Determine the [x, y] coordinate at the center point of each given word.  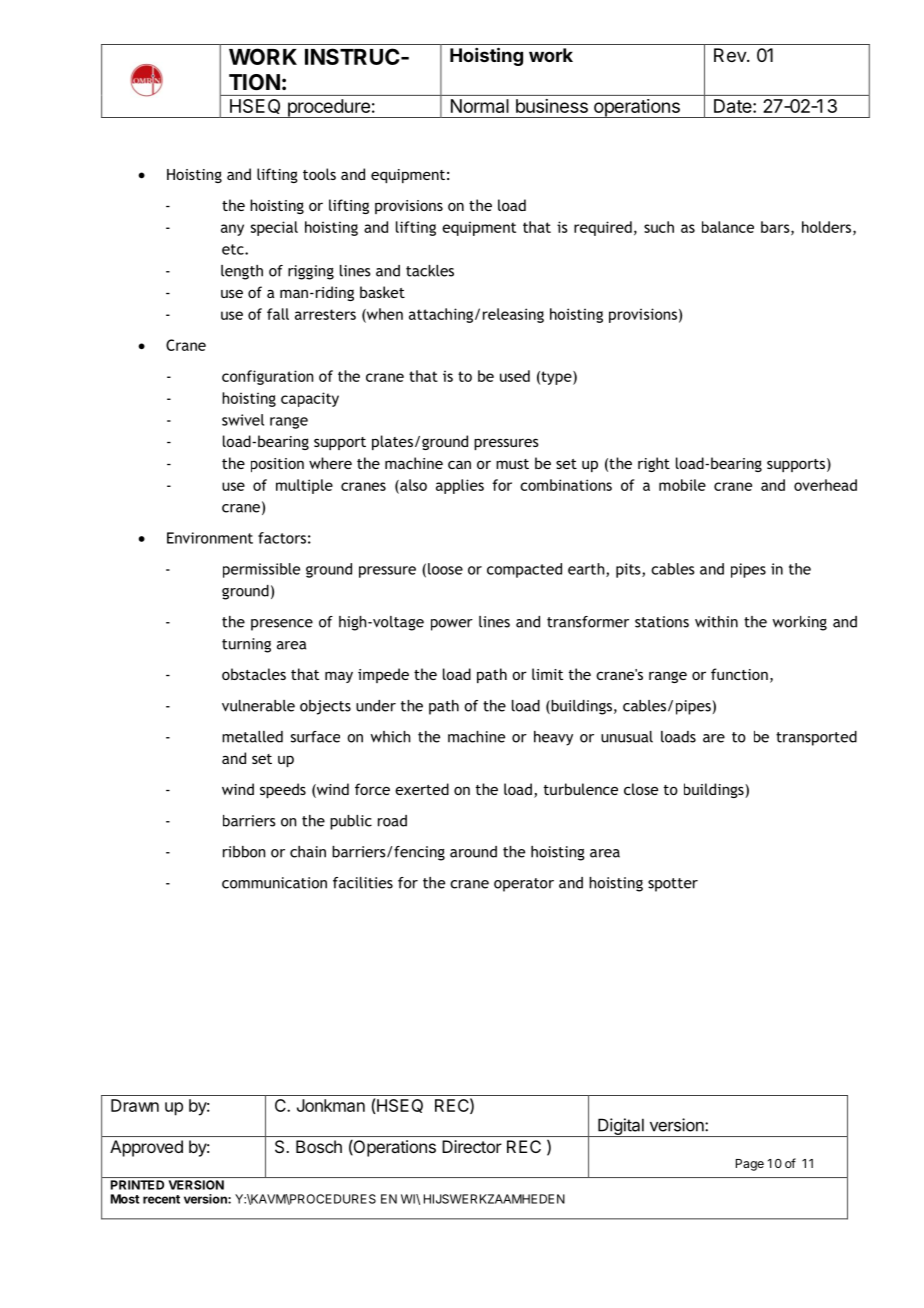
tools [319, 174]
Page [750, 1165]
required [603, 228]
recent [161, 1199]
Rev [731, 55]
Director [472, 1146]
